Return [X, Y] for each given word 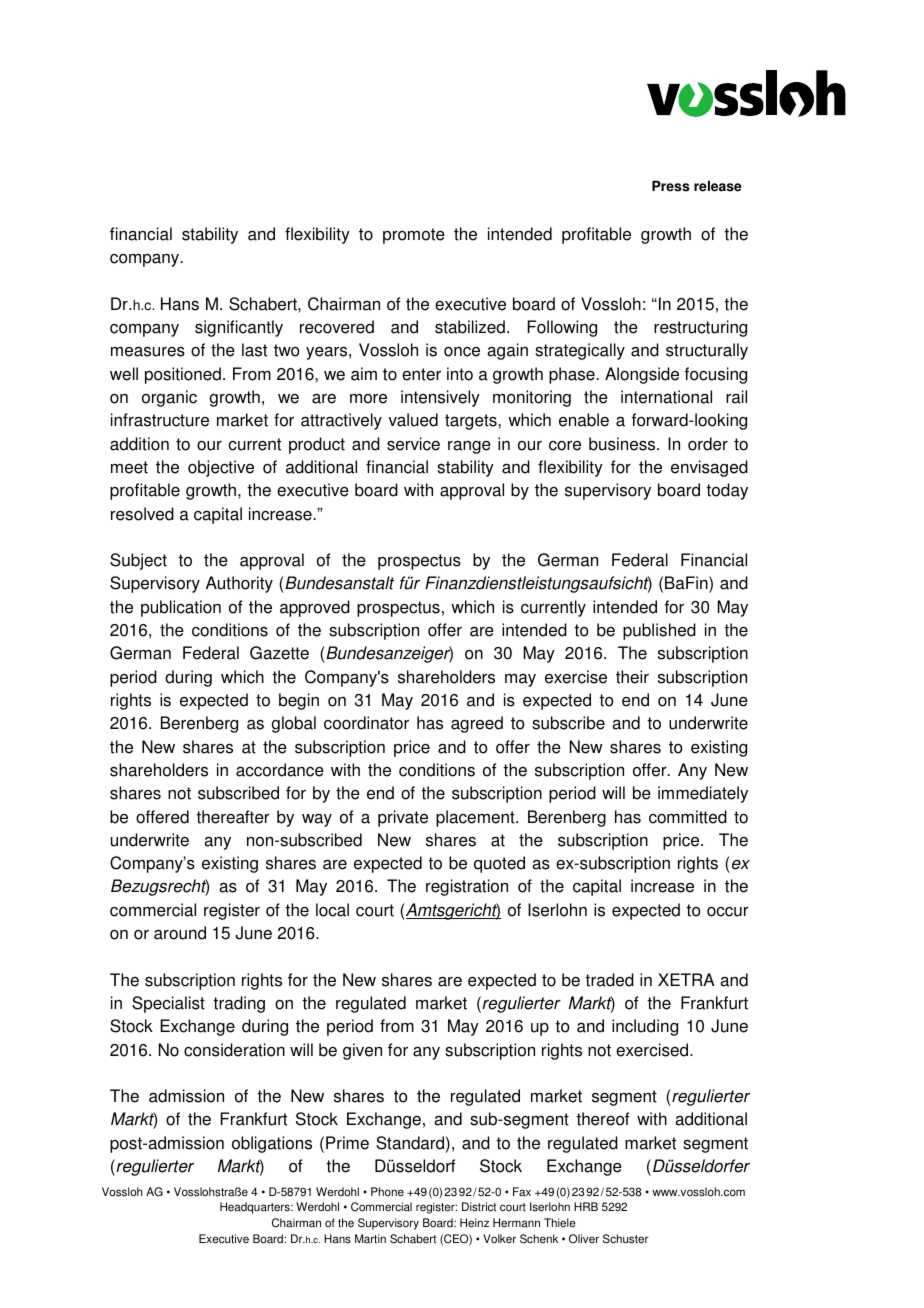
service [413, 444]
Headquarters [256, 1208]
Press [670, 186]
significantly [239, 328]
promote [414, 236]
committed [688, 817]
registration [467, 887]
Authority [239, 584]
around [180, 933]
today [727, 491]
